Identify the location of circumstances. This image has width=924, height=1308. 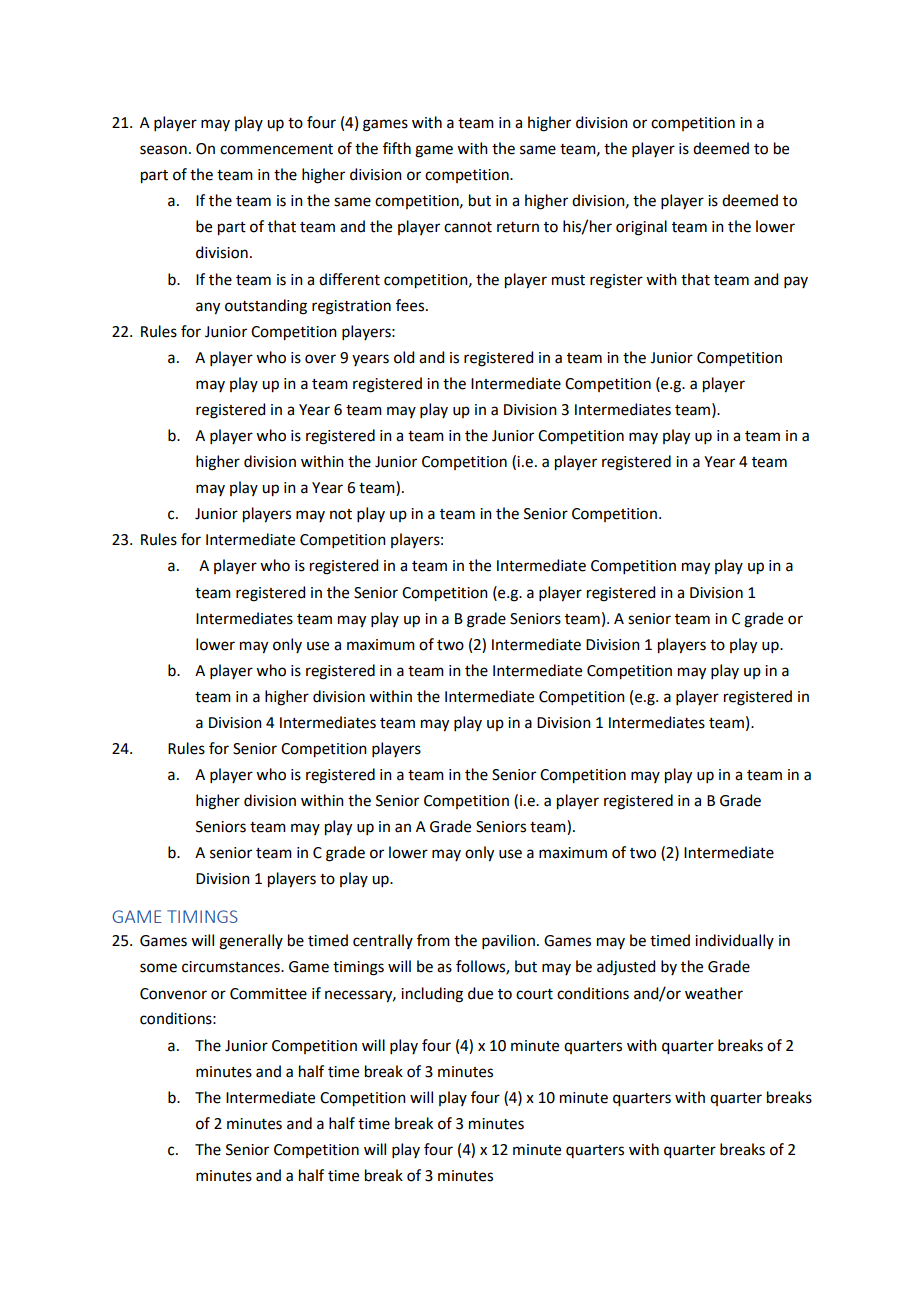
(232, 967).
